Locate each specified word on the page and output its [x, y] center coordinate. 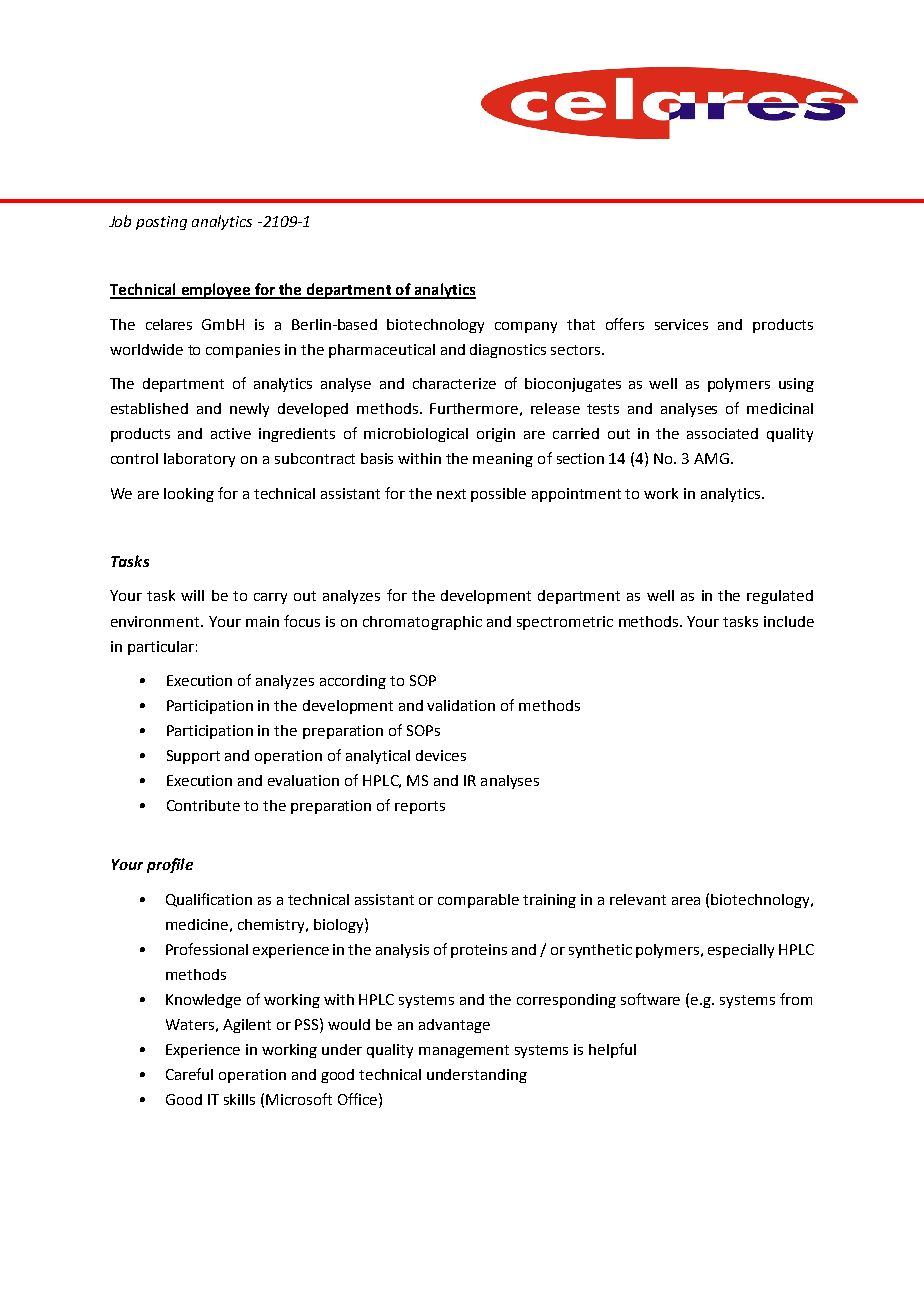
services [681, 324]
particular [161, 648]
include [789, 621]
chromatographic [422, 623]
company [526, 327]
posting [161, 223]
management [464, 1051]
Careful [189, 1074]
